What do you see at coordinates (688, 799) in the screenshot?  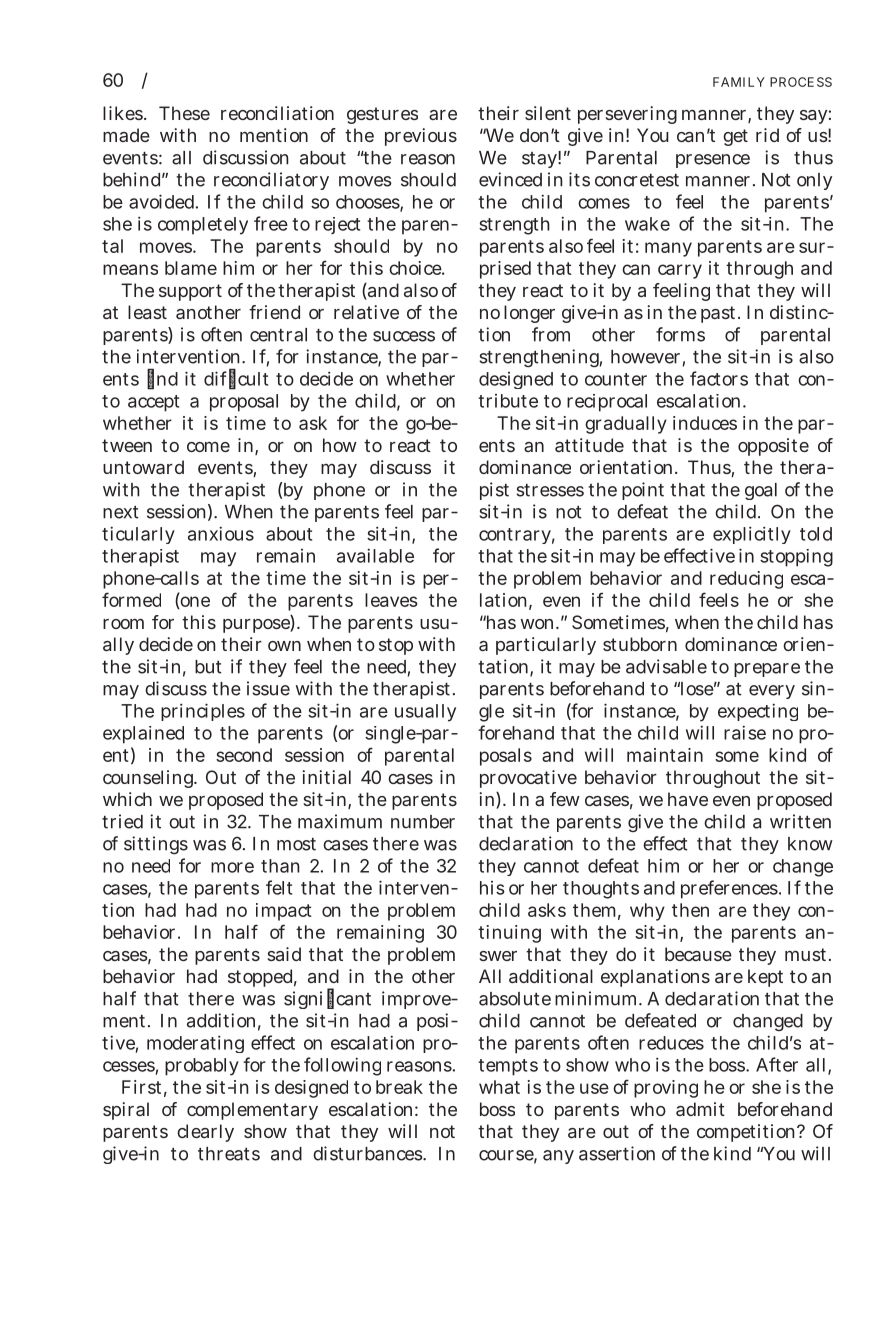 I see `have` at bounding box center [688, 799].
